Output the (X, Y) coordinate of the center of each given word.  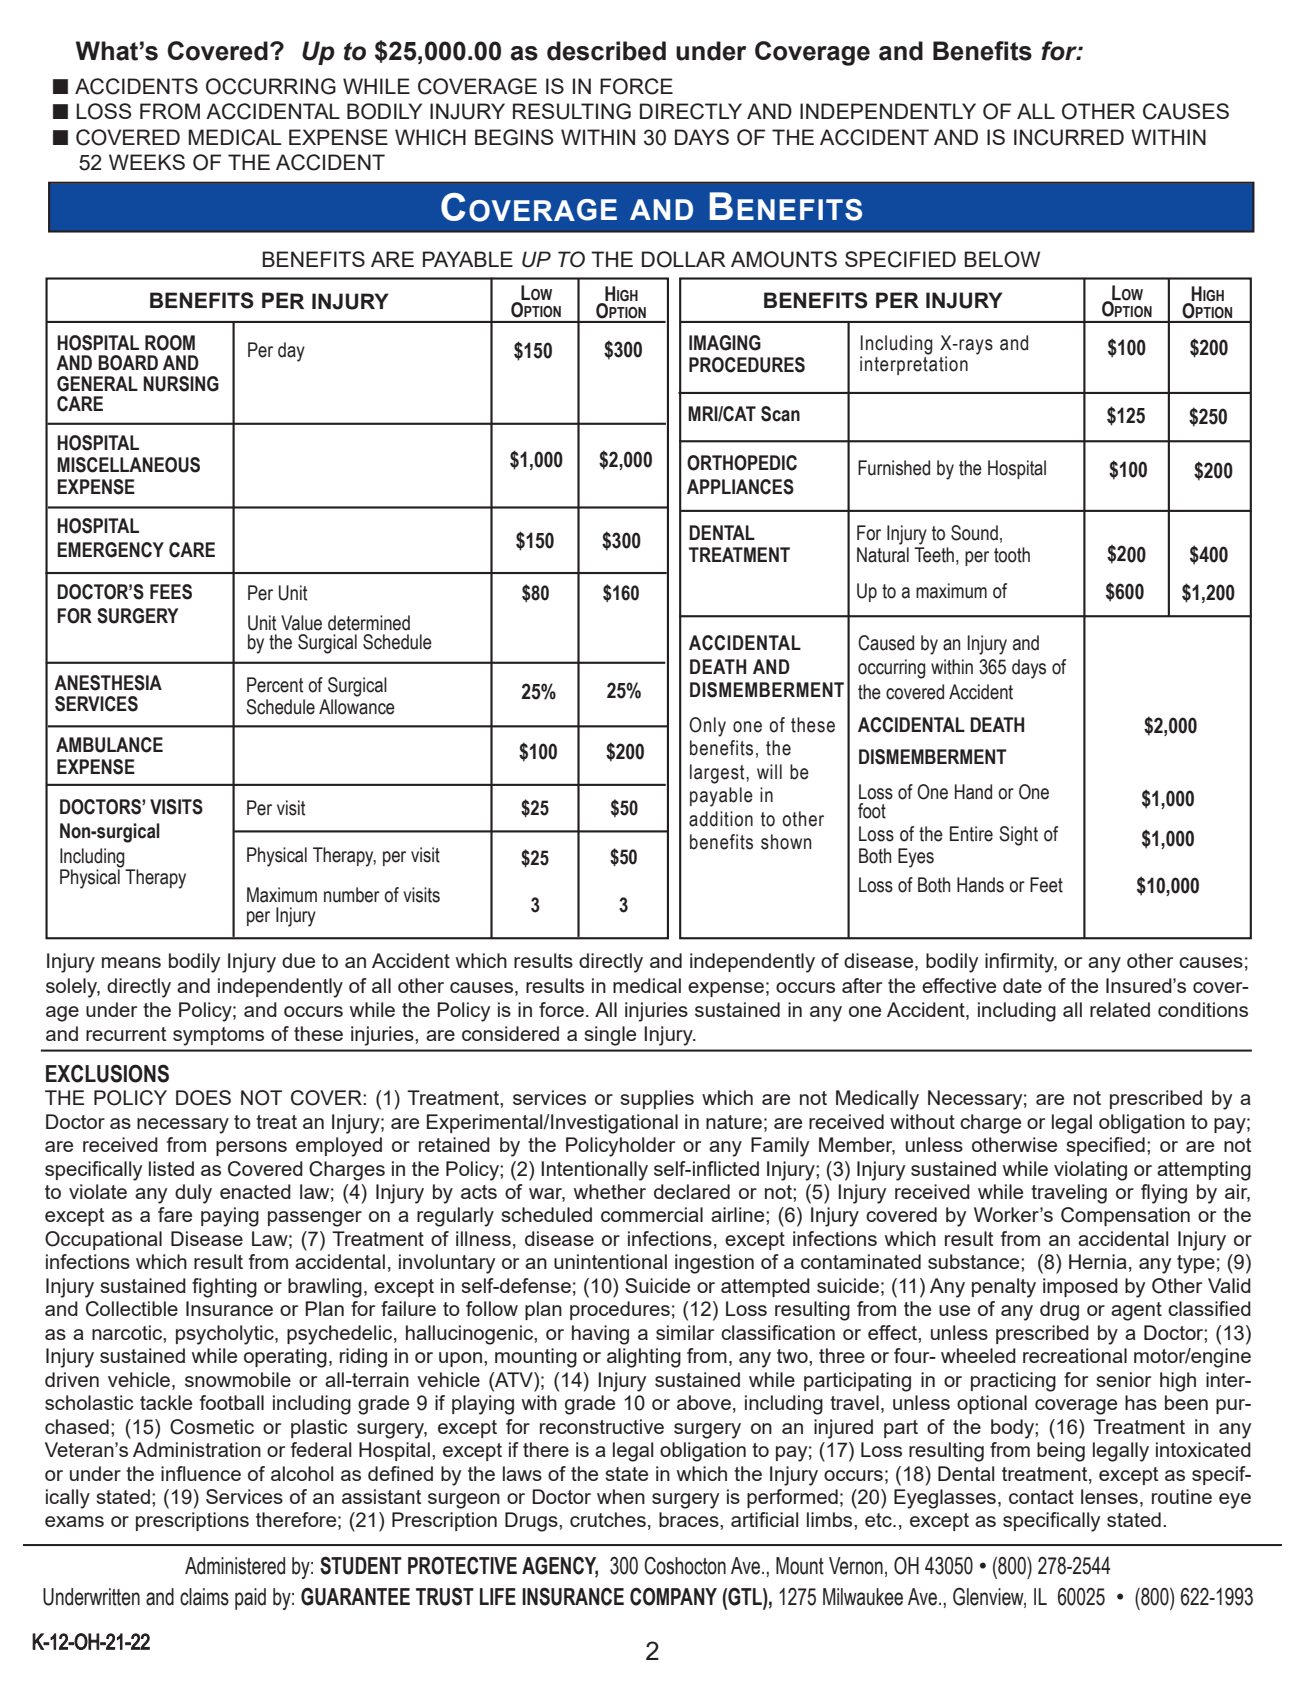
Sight (1018, 836)
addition (721, 819)
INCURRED (1069, 137)
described (606, 51)
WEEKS (147, 162)
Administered (235, 1566)
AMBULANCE (109, 745)
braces (690, 1519)
